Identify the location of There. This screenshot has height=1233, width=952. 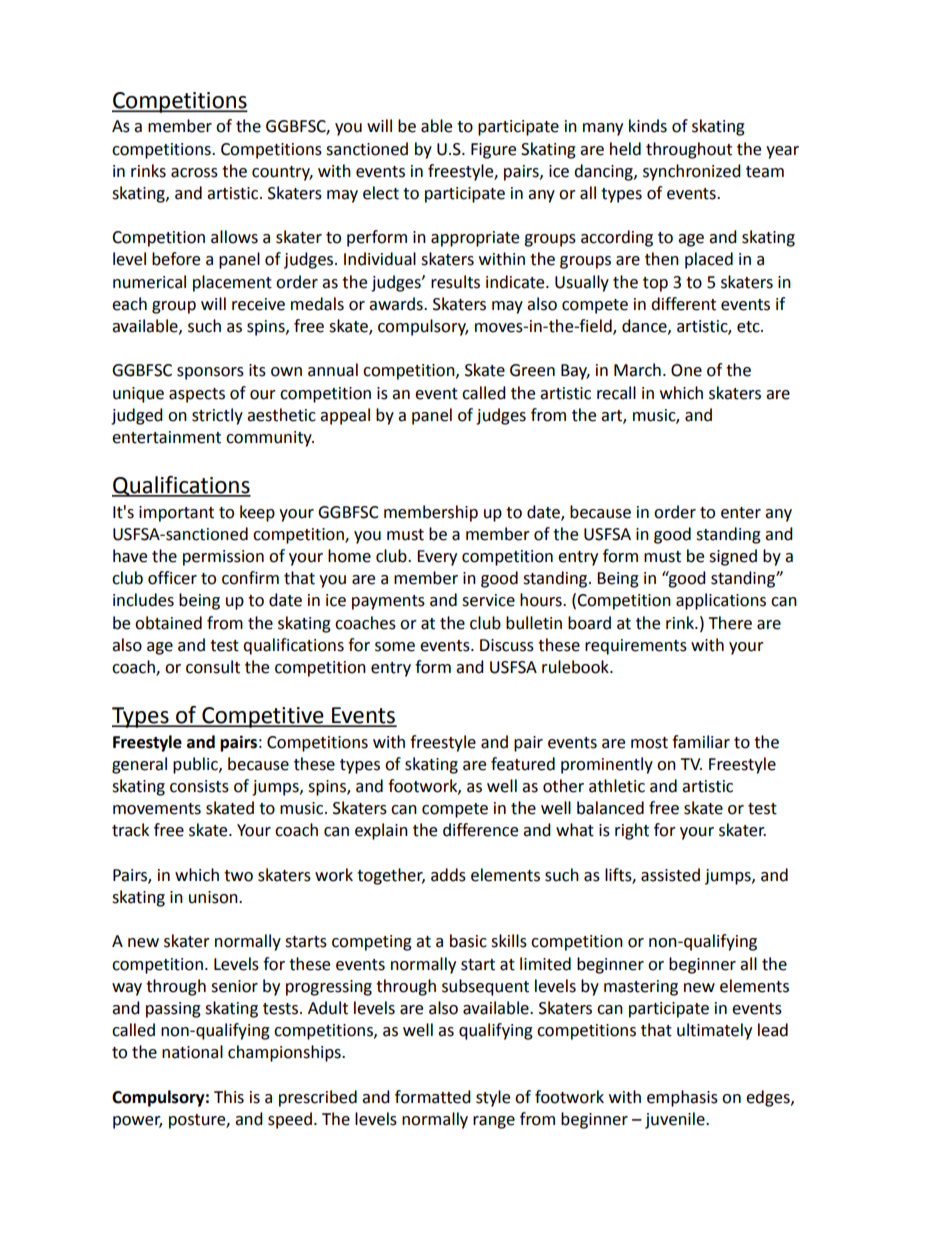
(730, 623).
